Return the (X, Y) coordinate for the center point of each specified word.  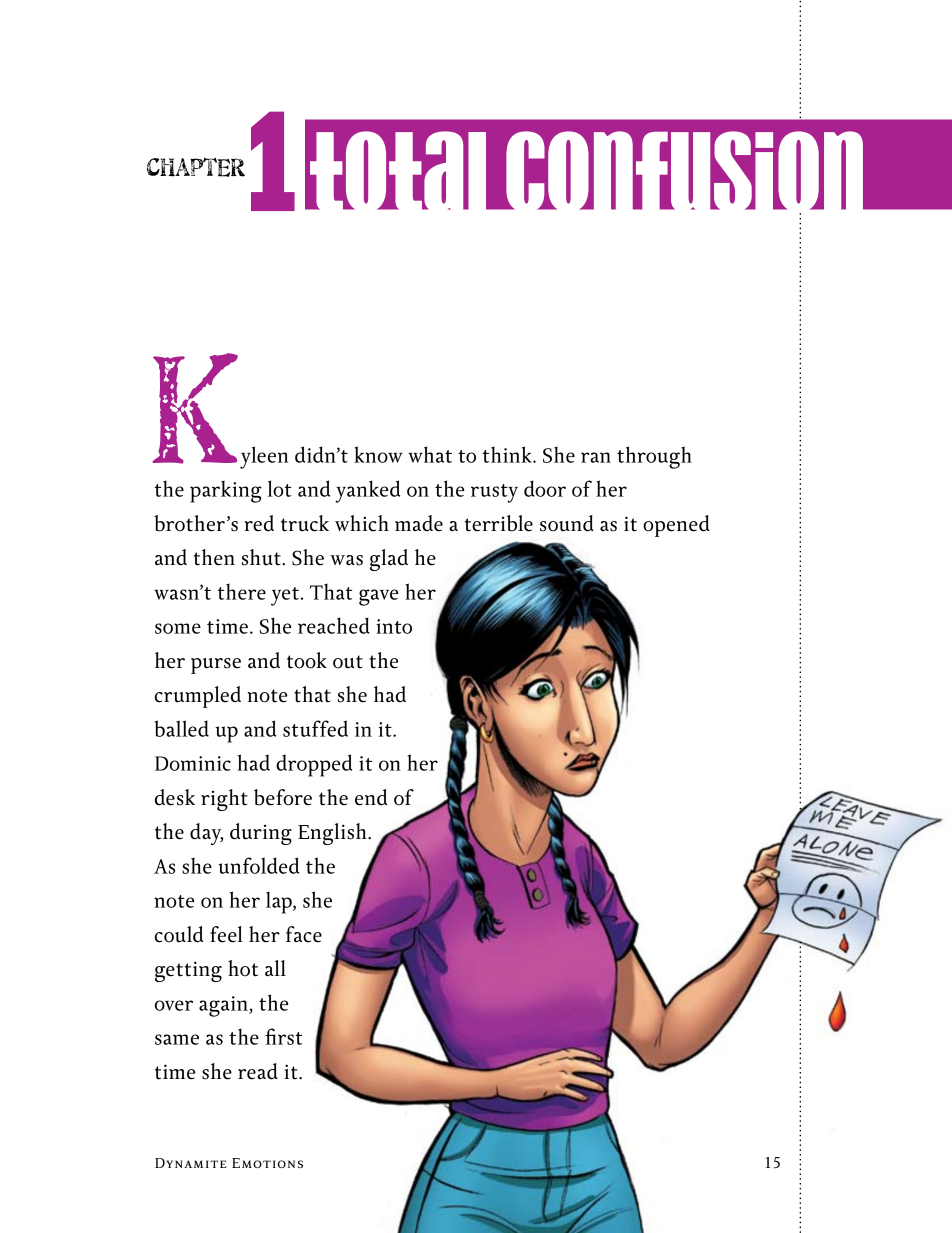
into (394, 626)
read (258, 1071)
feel (226, 934)
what (430, 454)
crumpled (198, 697)
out (348, 662)
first (283, 1036)
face (304, 934)
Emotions (267, 1163)
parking (226, 491)
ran (596, 457)
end (371, 797)
